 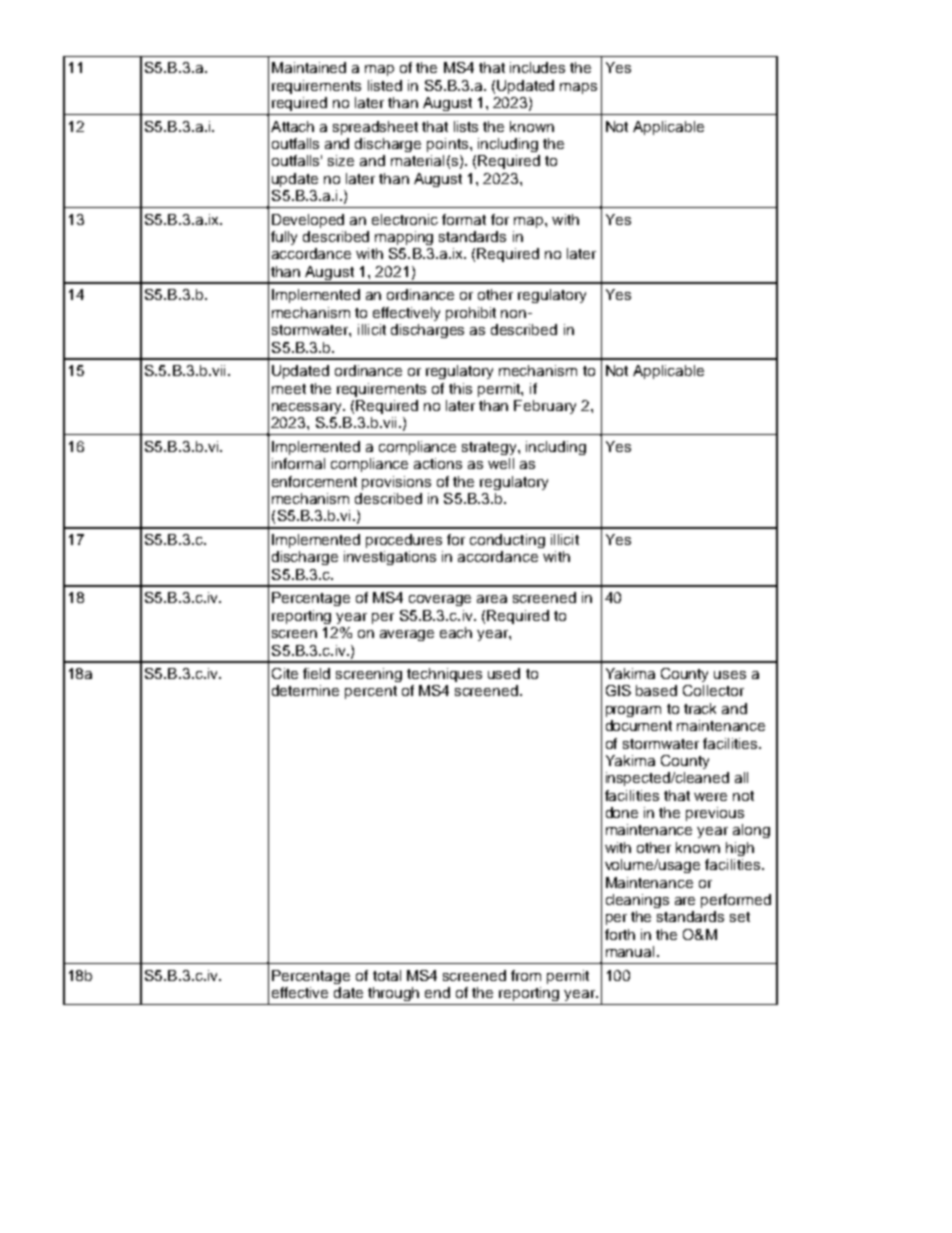 What do you see at coordinates (545, 407) in the screenshot?
I see `February` at bounding box center [545, 407].
